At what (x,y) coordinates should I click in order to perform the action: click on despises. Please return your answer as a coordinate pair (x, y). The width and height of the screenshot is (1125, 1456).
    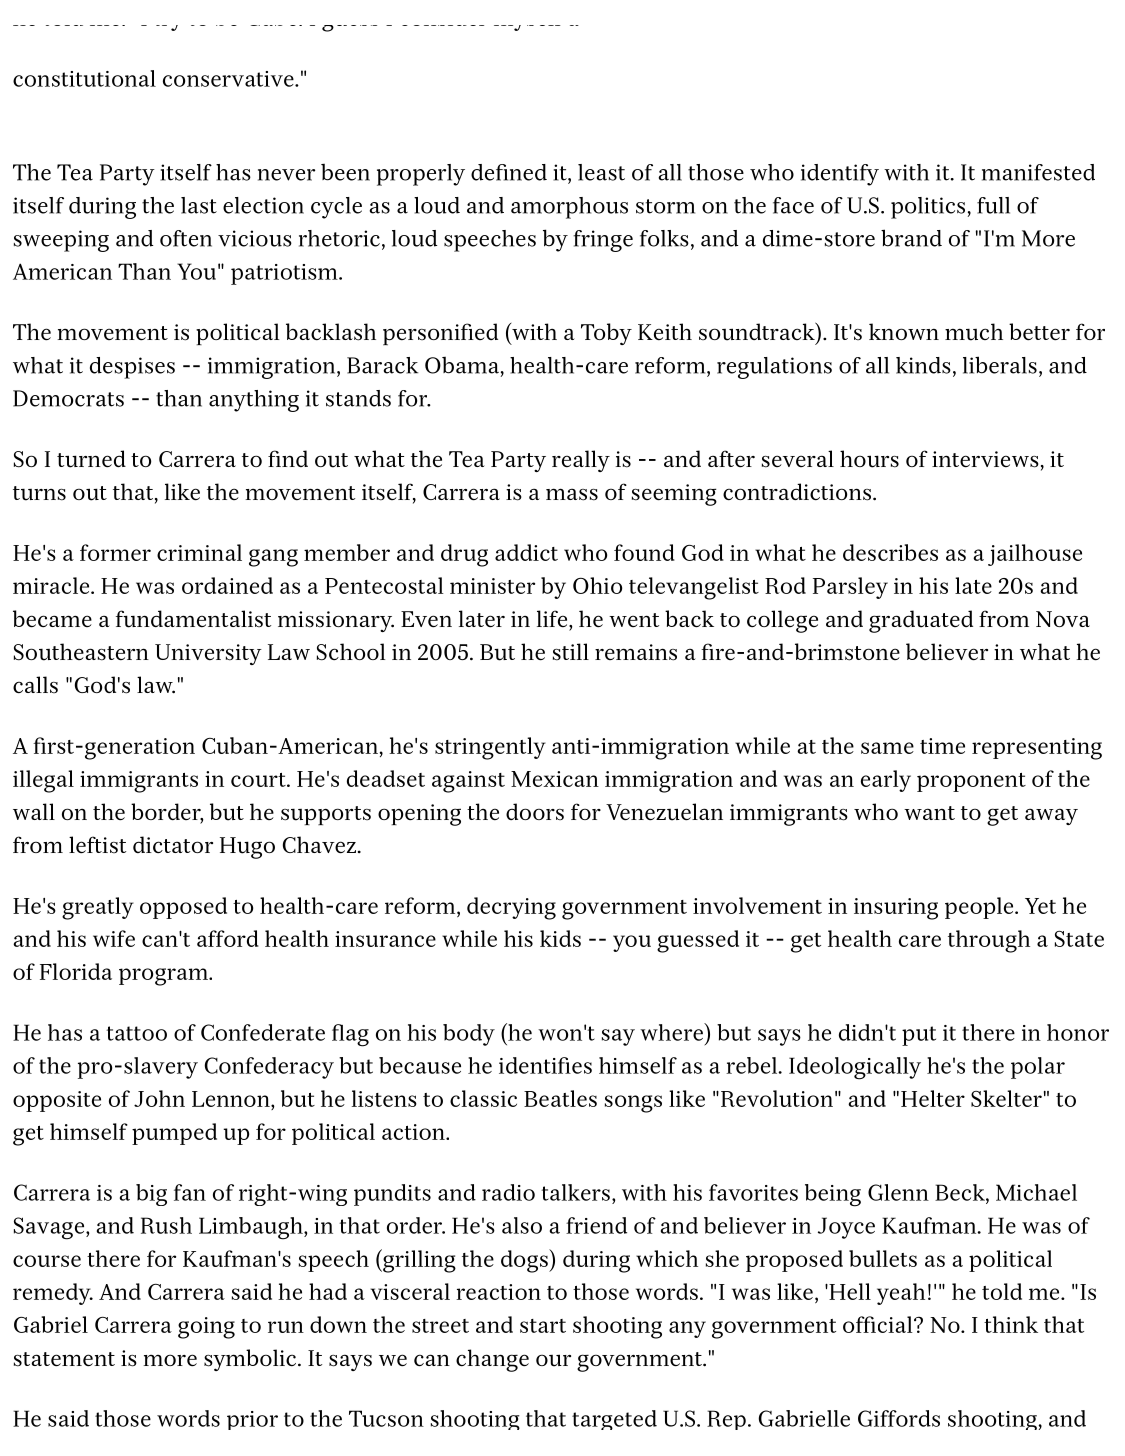
    Looking at the image, I should click on (132, 368).
